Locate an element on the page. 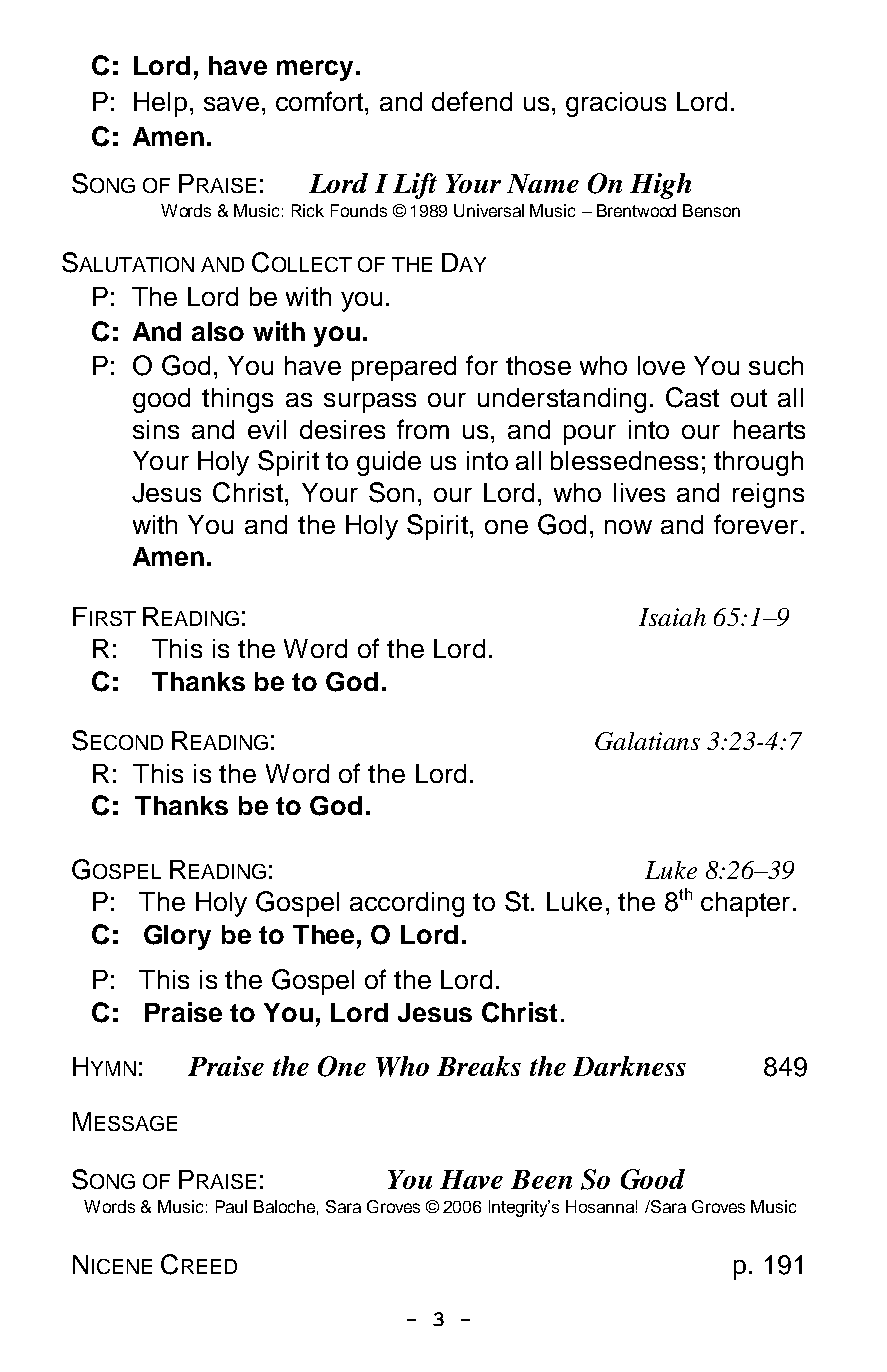 This image has width=887, height=1372. Darkness is located at coordinates (629, 1066).
